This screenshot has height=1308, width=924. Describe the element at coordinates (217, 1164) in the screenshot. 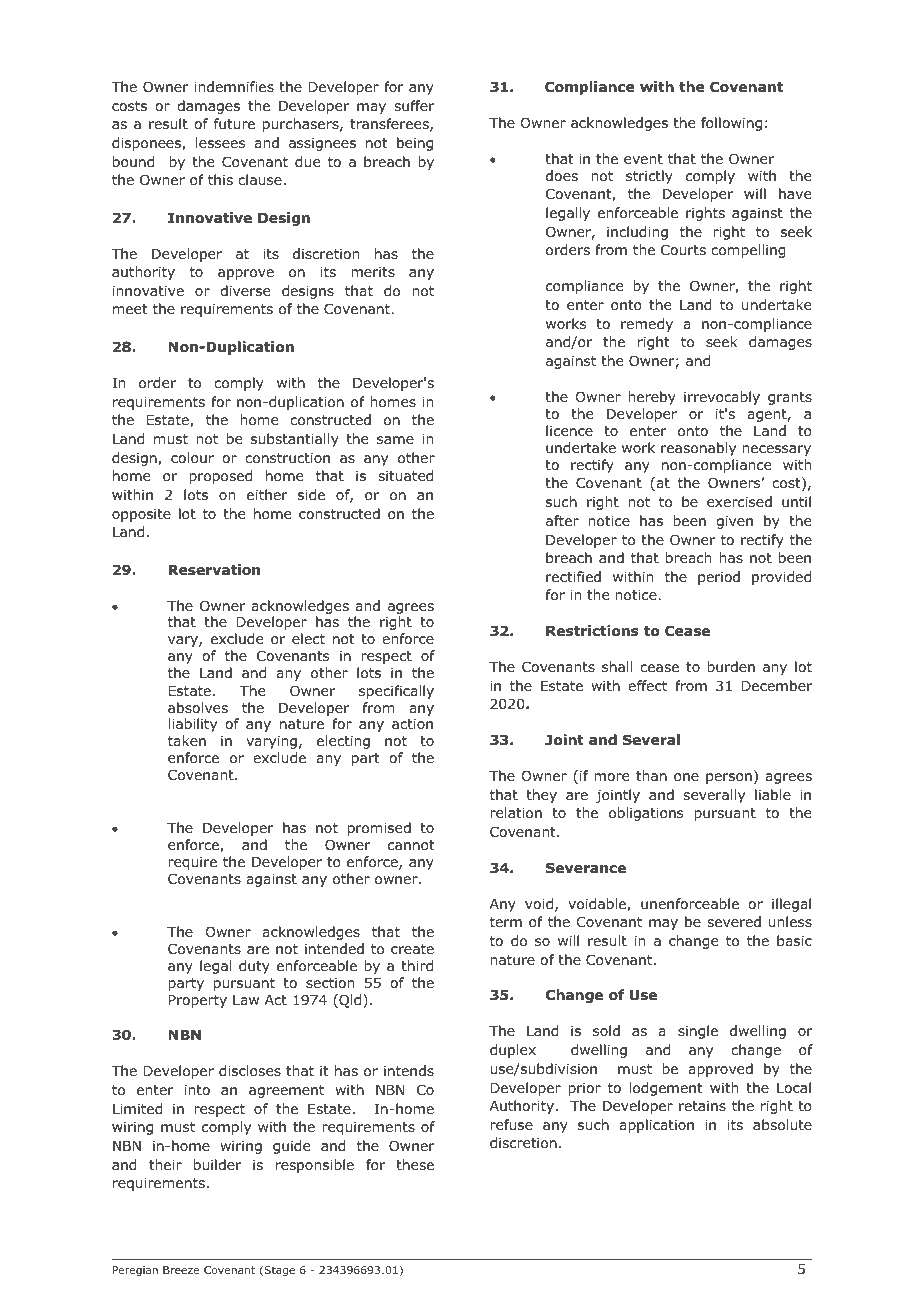

I see `builder` at that location.
